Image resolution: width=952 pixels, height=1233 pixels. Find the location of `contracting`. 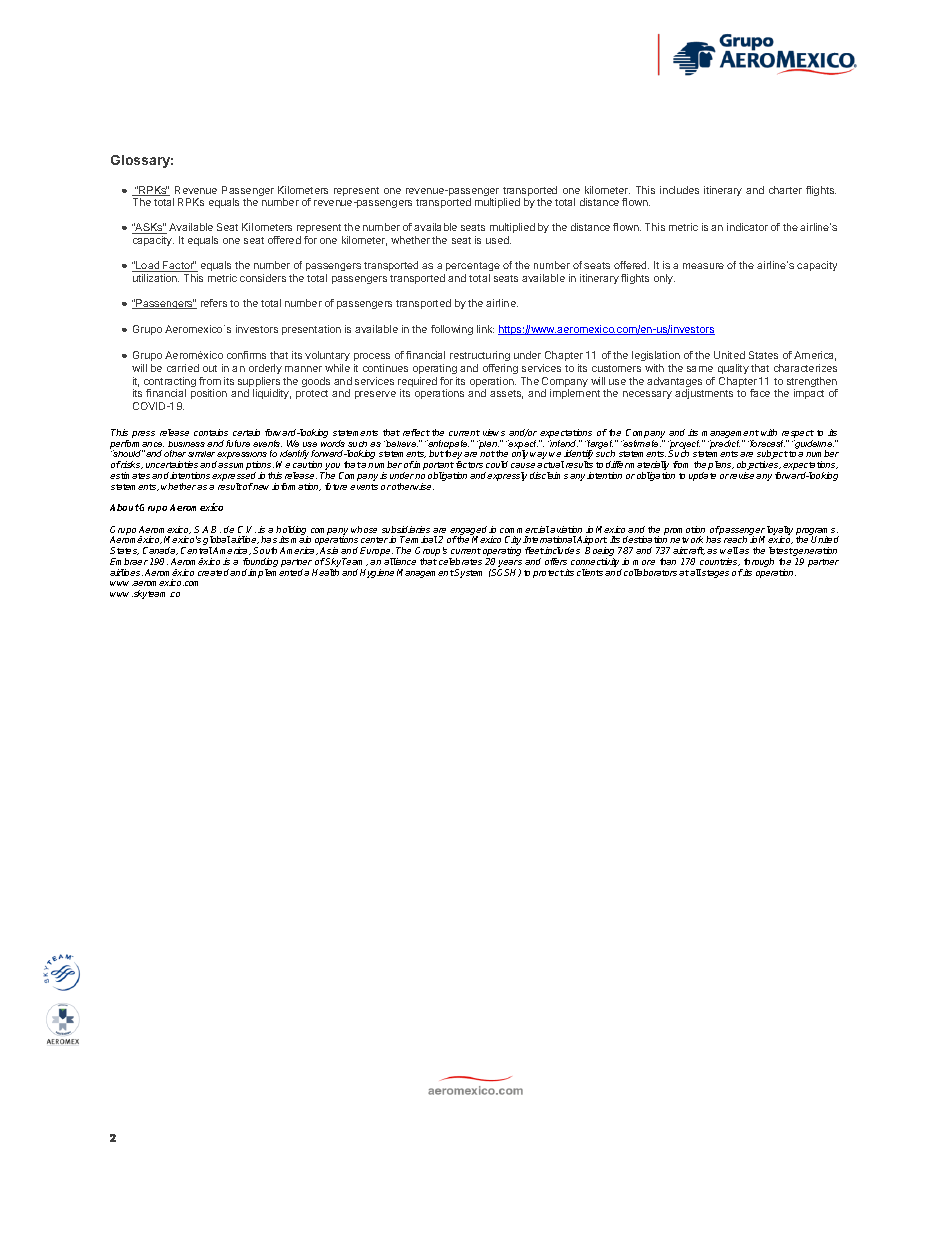

contracting is located at coordinates (170, 383).
